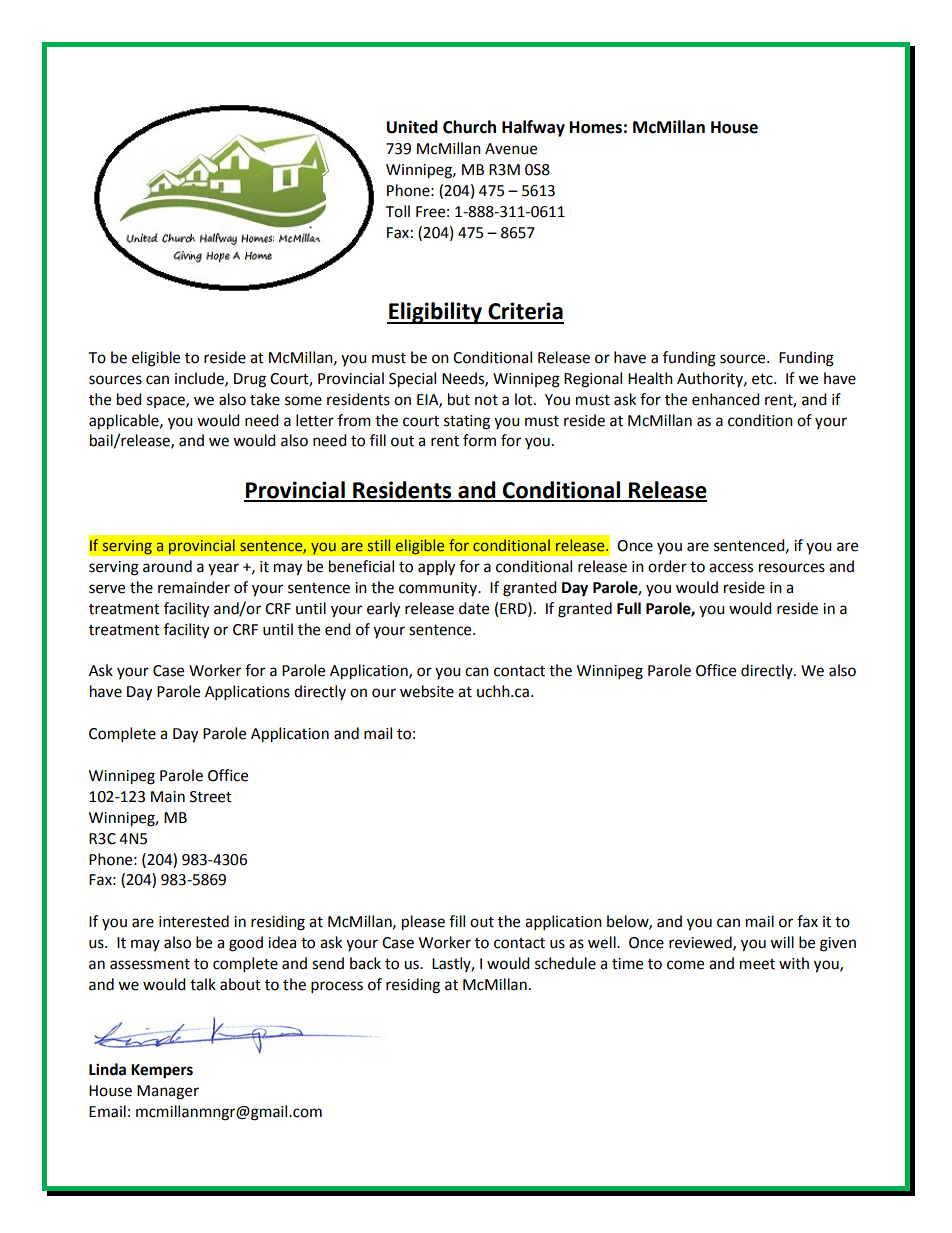 The height and width of the screenshot is (1233, 952). What do you see at coordinates (629, 608) in the screenshot?
I see `Full` at bounding box center [629, 608].
